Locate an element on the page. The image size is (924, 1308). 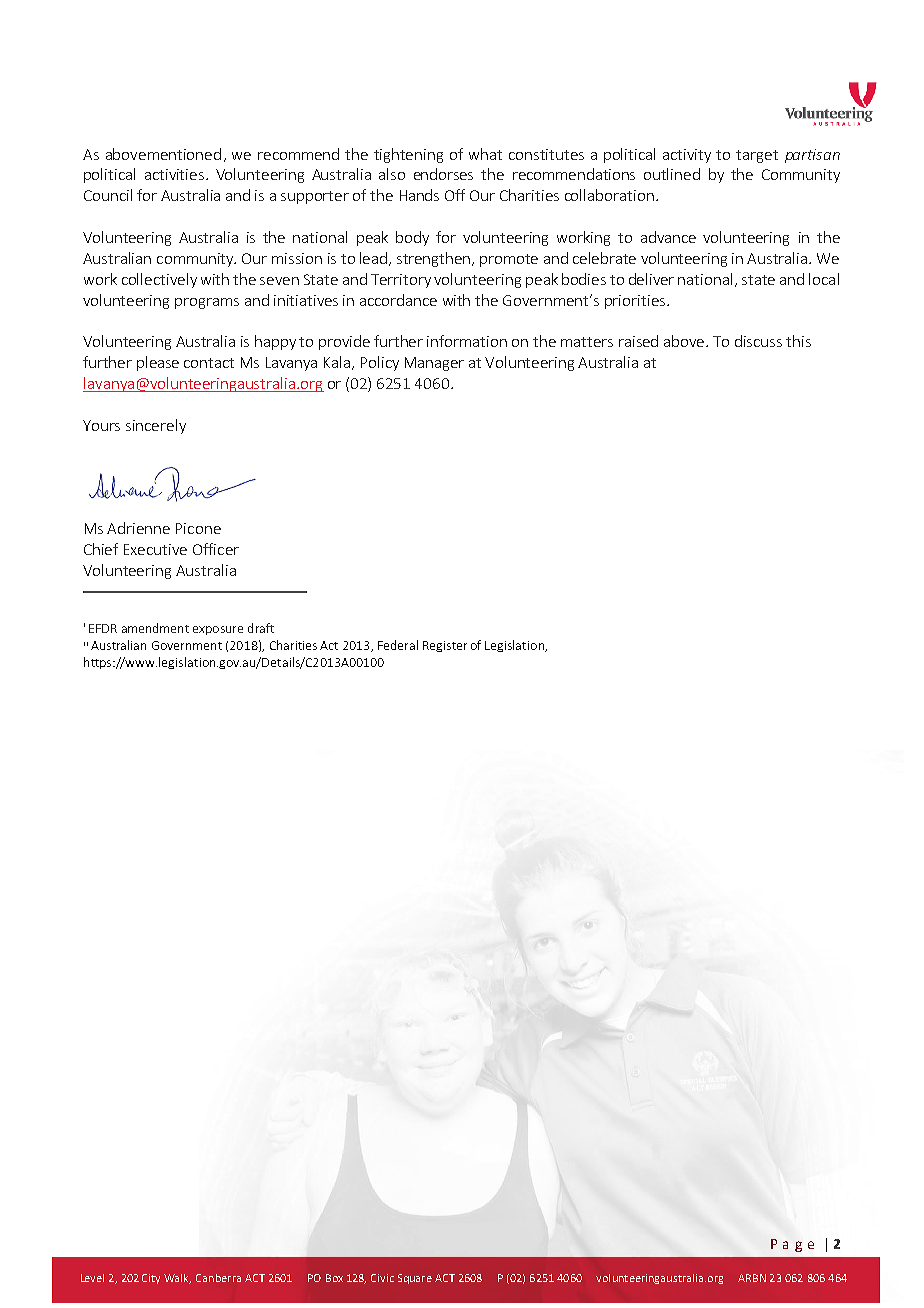
amendment is located at coordinates (155, 628).
